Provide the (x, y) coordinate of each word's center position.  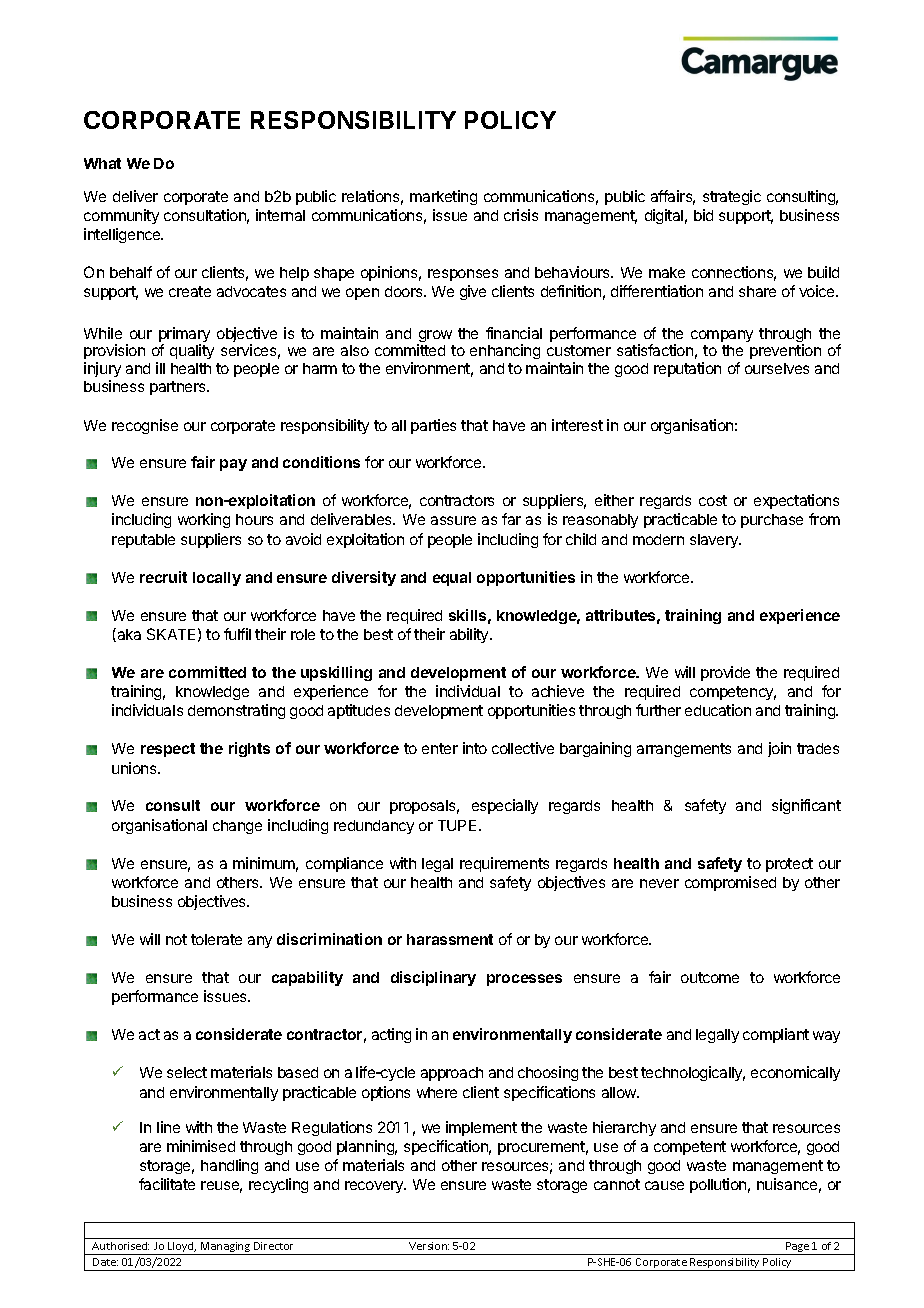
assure (453, 520)
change (237, 827)
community (121, 216)
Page (798, 1248)
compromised (730, 883)
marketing (443, 197)
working (204, 520)
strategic (732, 197)
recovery (375, 1187)
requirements (504, 864)
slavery (715, 541)
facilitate (167, 1184)
